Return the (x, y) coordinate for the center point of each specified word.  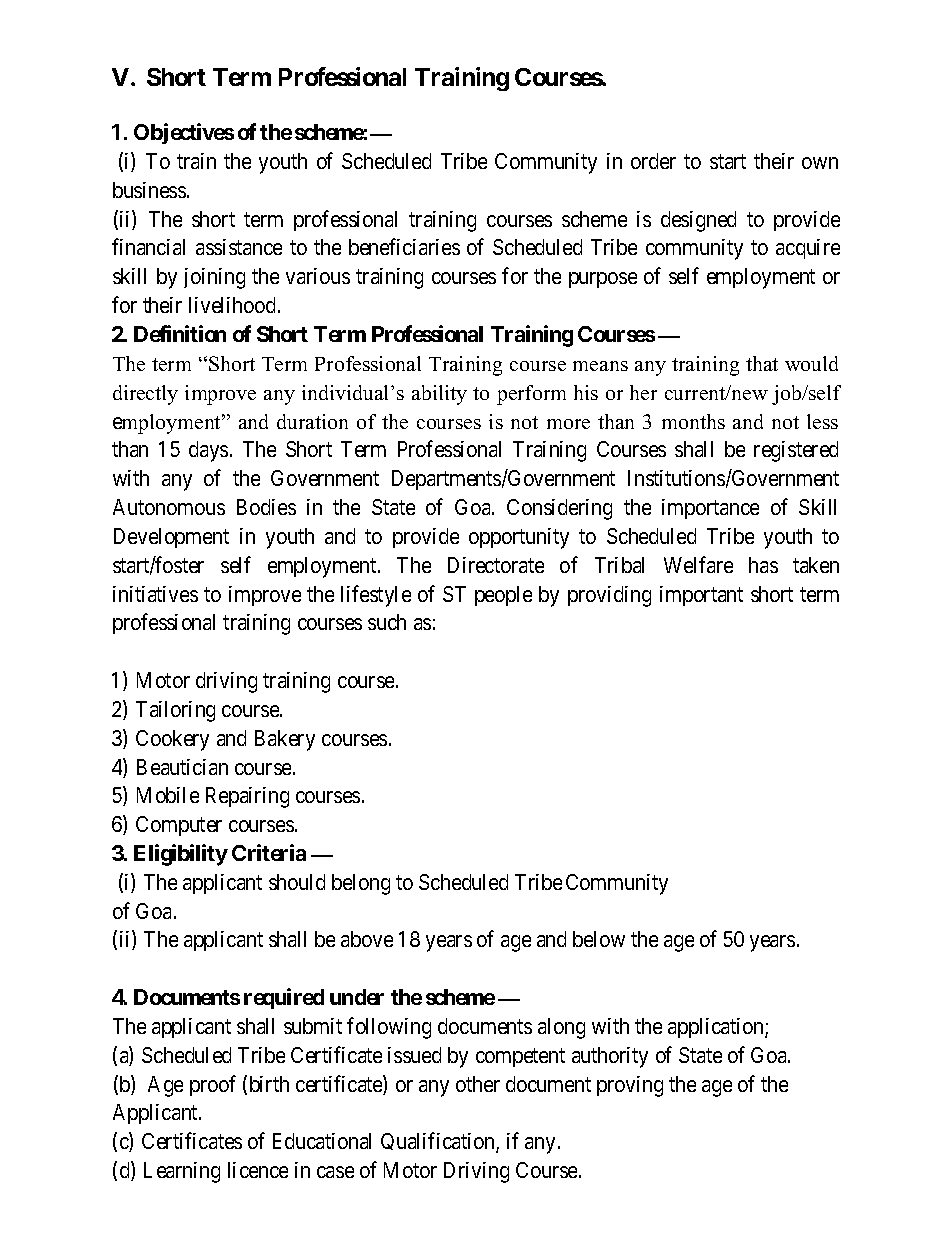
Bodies (266, 507)
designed (698, 221)
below (599, 939)
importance (710, 509)
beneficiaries (404, 247)
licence (258, 1170)
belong (361, 884)
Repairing (247, 797)
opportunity (519, 538)
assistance (239, 247)
